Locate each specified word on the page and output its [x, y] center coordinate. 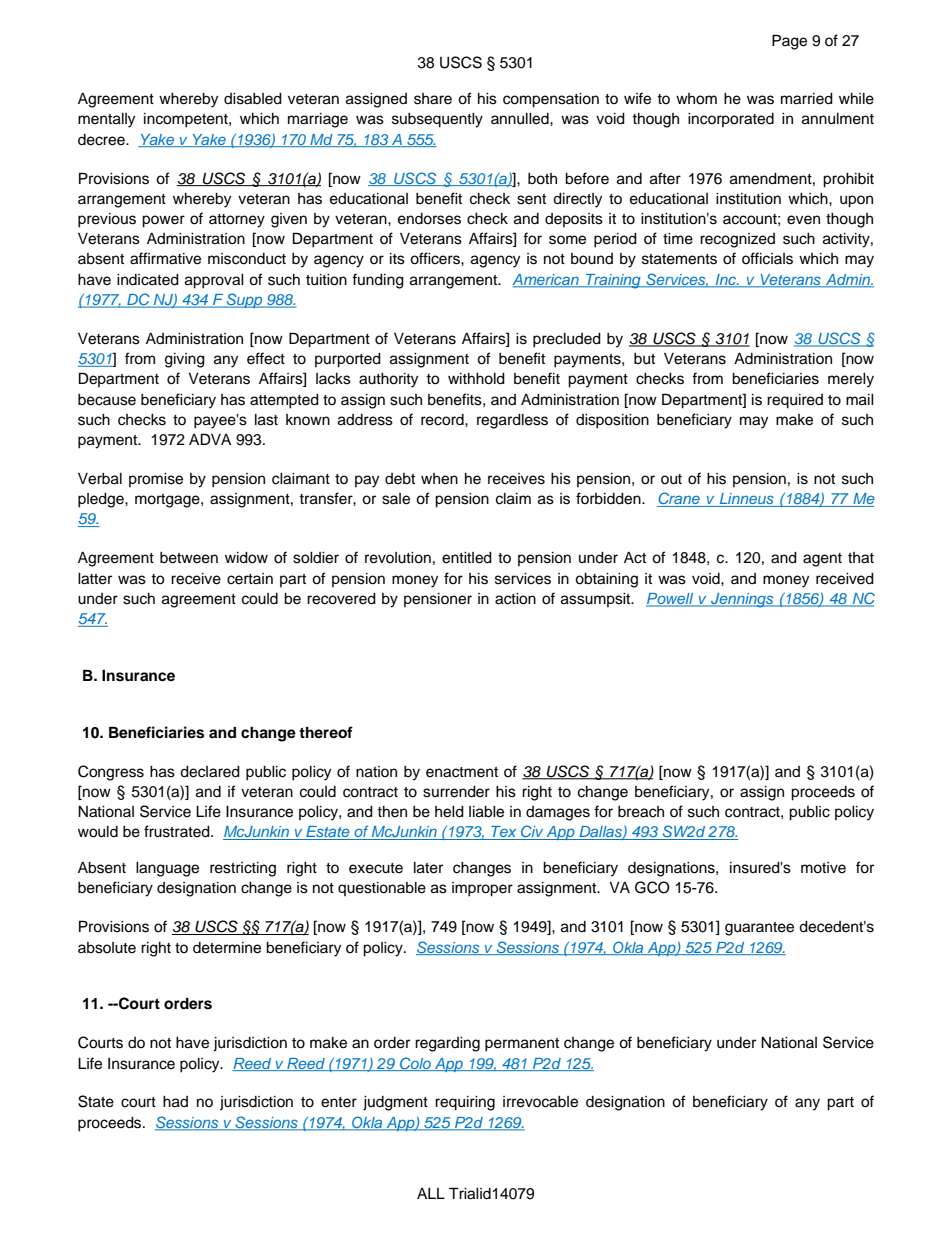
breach [641, 812]
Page [789, 42]
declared [210, 772]
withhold [476, 379]
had [175, 1102]
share [433, 99]
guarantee [759, 929]
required [795, 401]
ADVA [210, 439]
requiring [465, 1103]
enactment [462, 772]
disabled [253, 99]
